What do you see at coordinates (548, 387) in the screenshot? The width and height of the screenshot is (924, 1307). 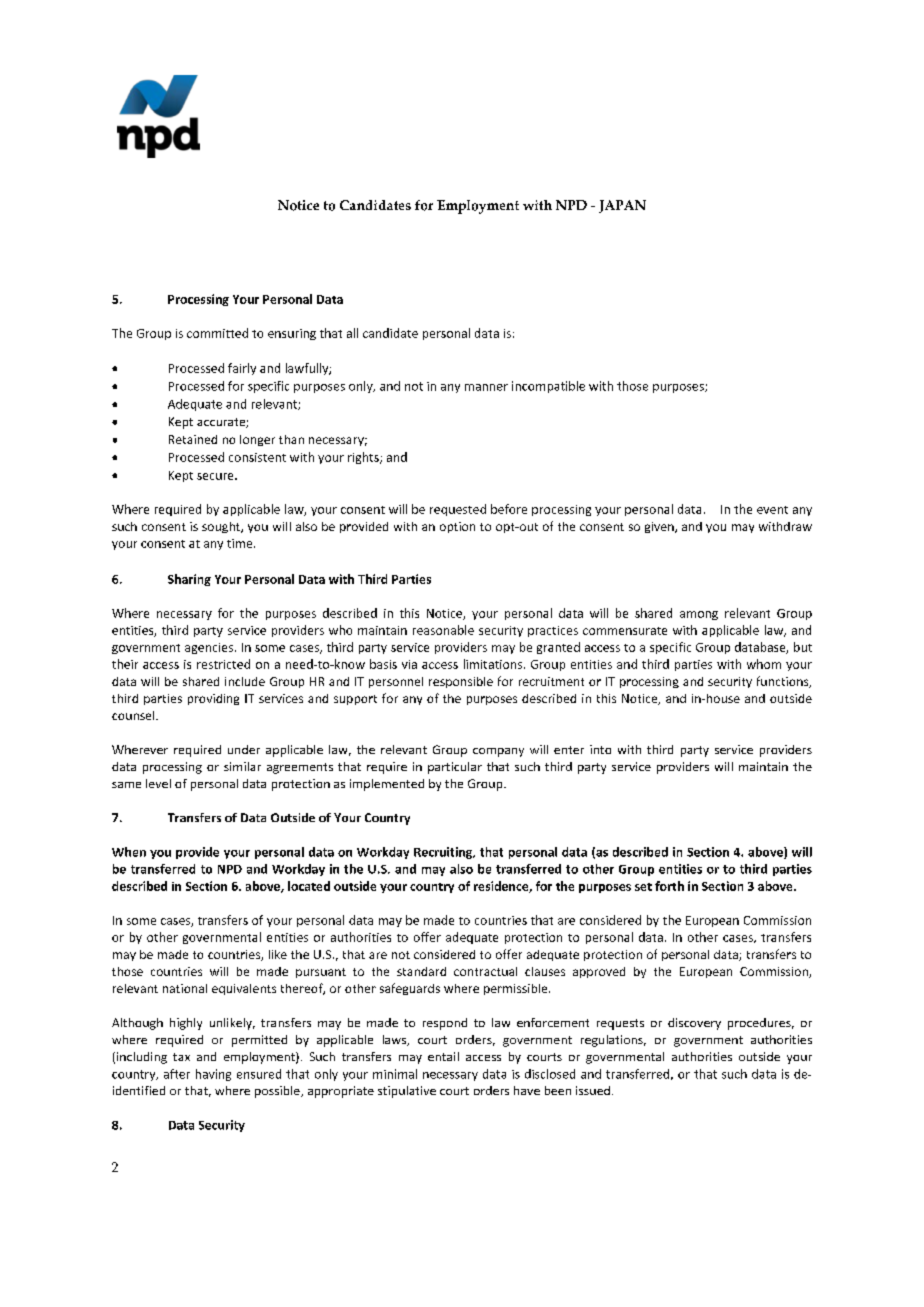 I see `incompatible` at bounding box center [548, 387].
